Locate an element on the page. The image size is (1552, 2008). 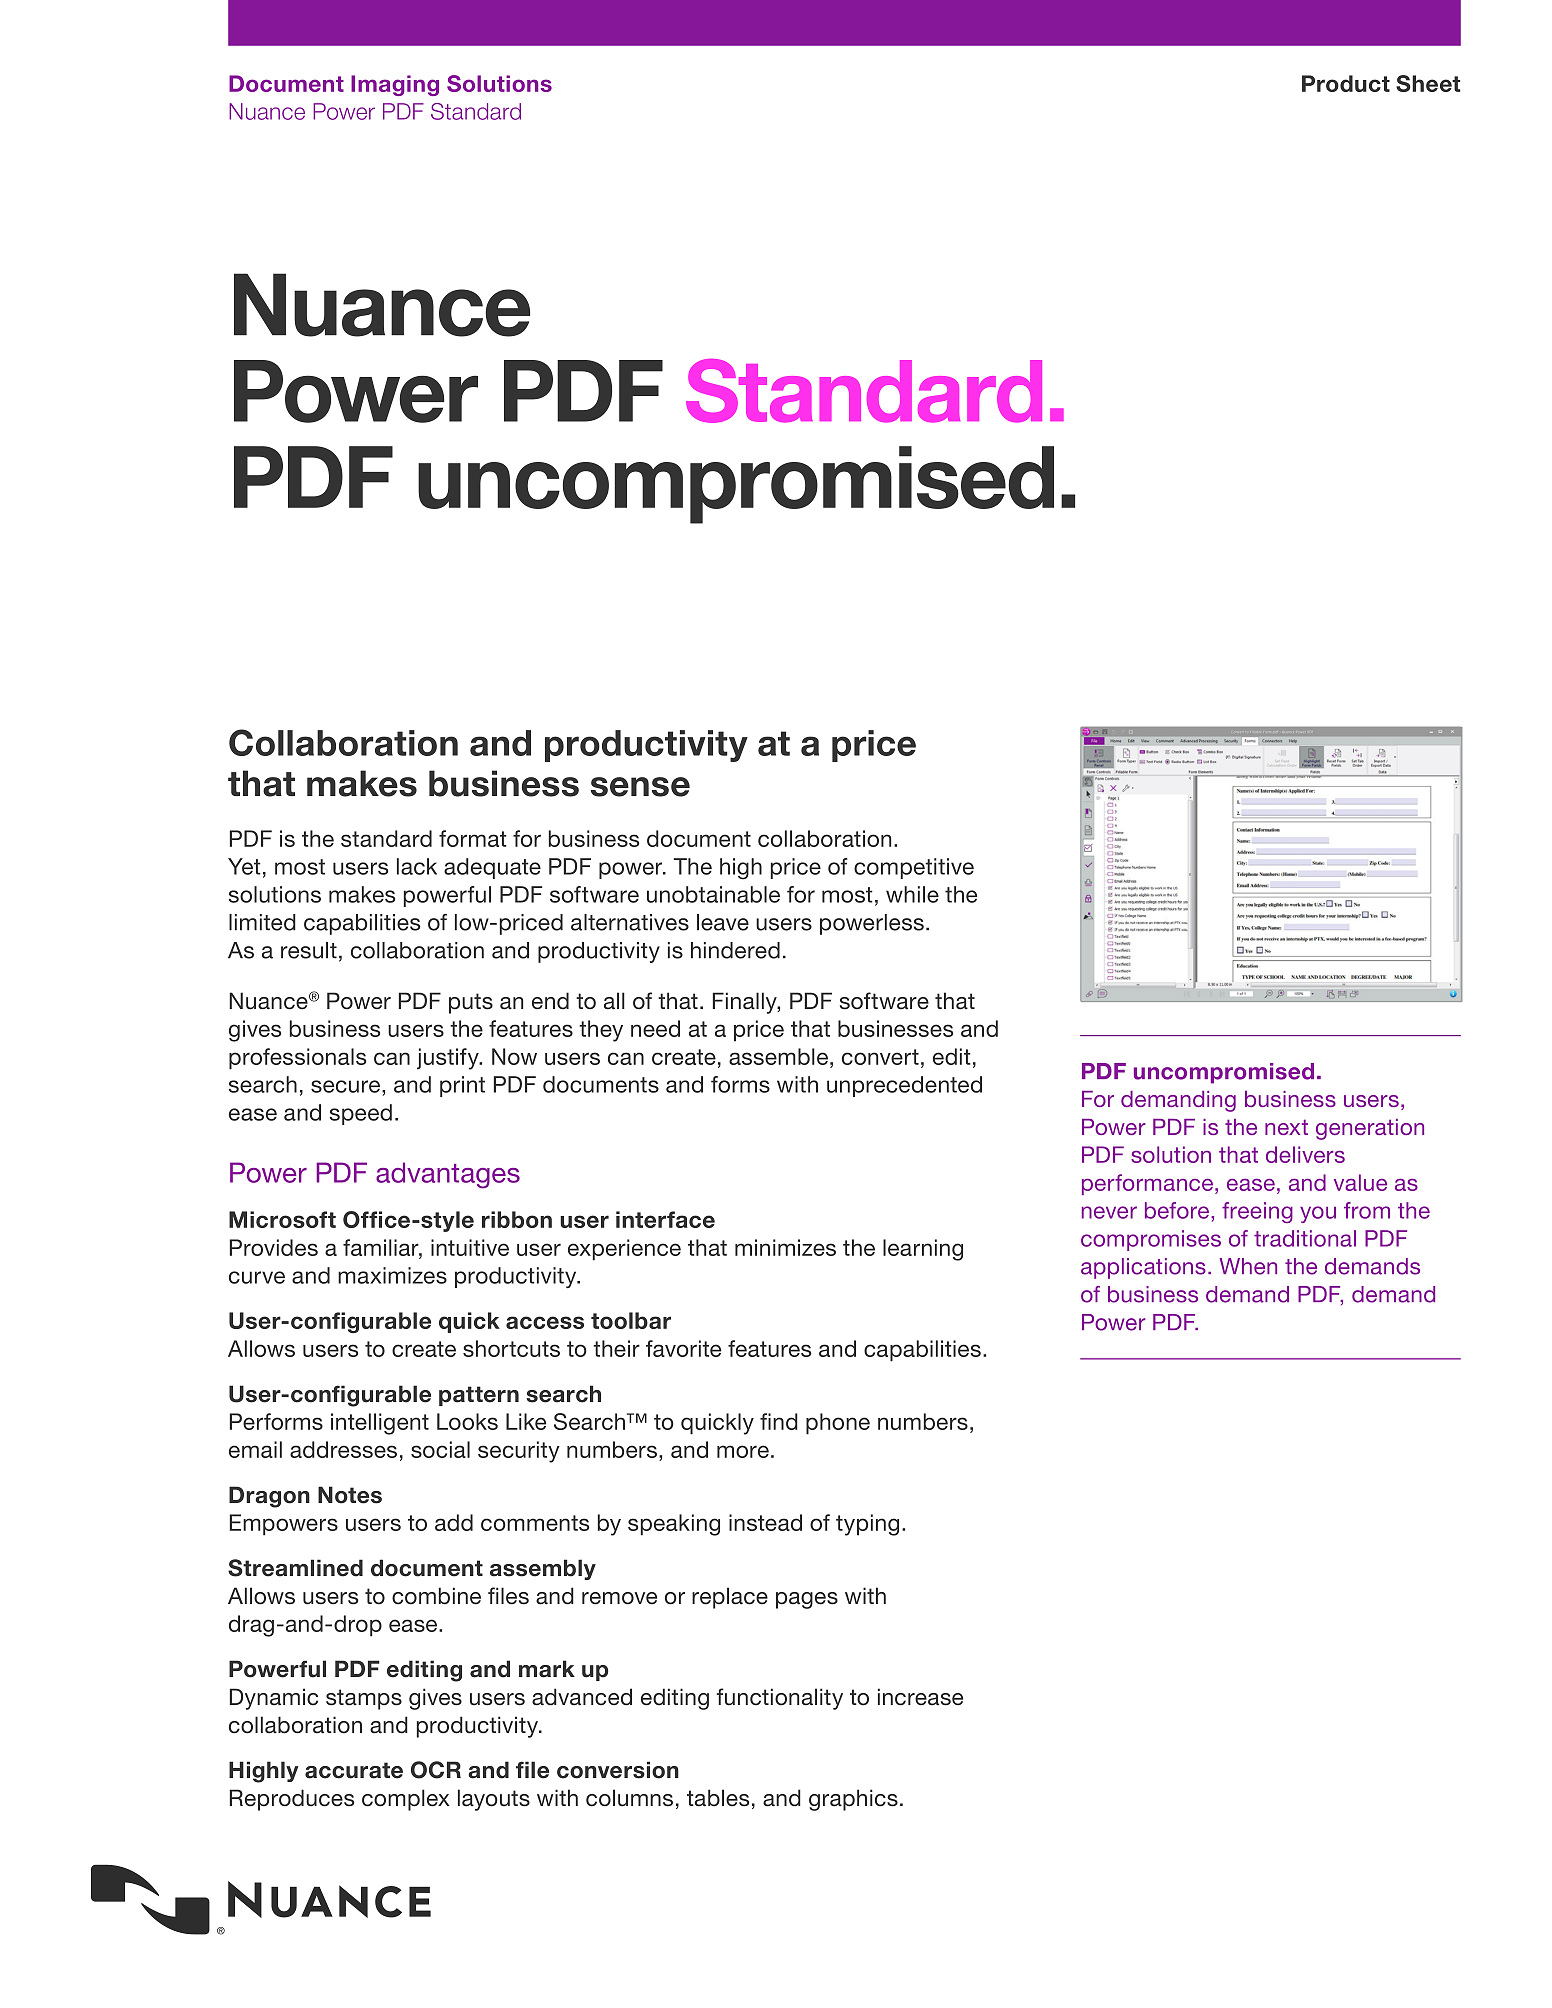
When is located at coordinates (1248, 1266).
